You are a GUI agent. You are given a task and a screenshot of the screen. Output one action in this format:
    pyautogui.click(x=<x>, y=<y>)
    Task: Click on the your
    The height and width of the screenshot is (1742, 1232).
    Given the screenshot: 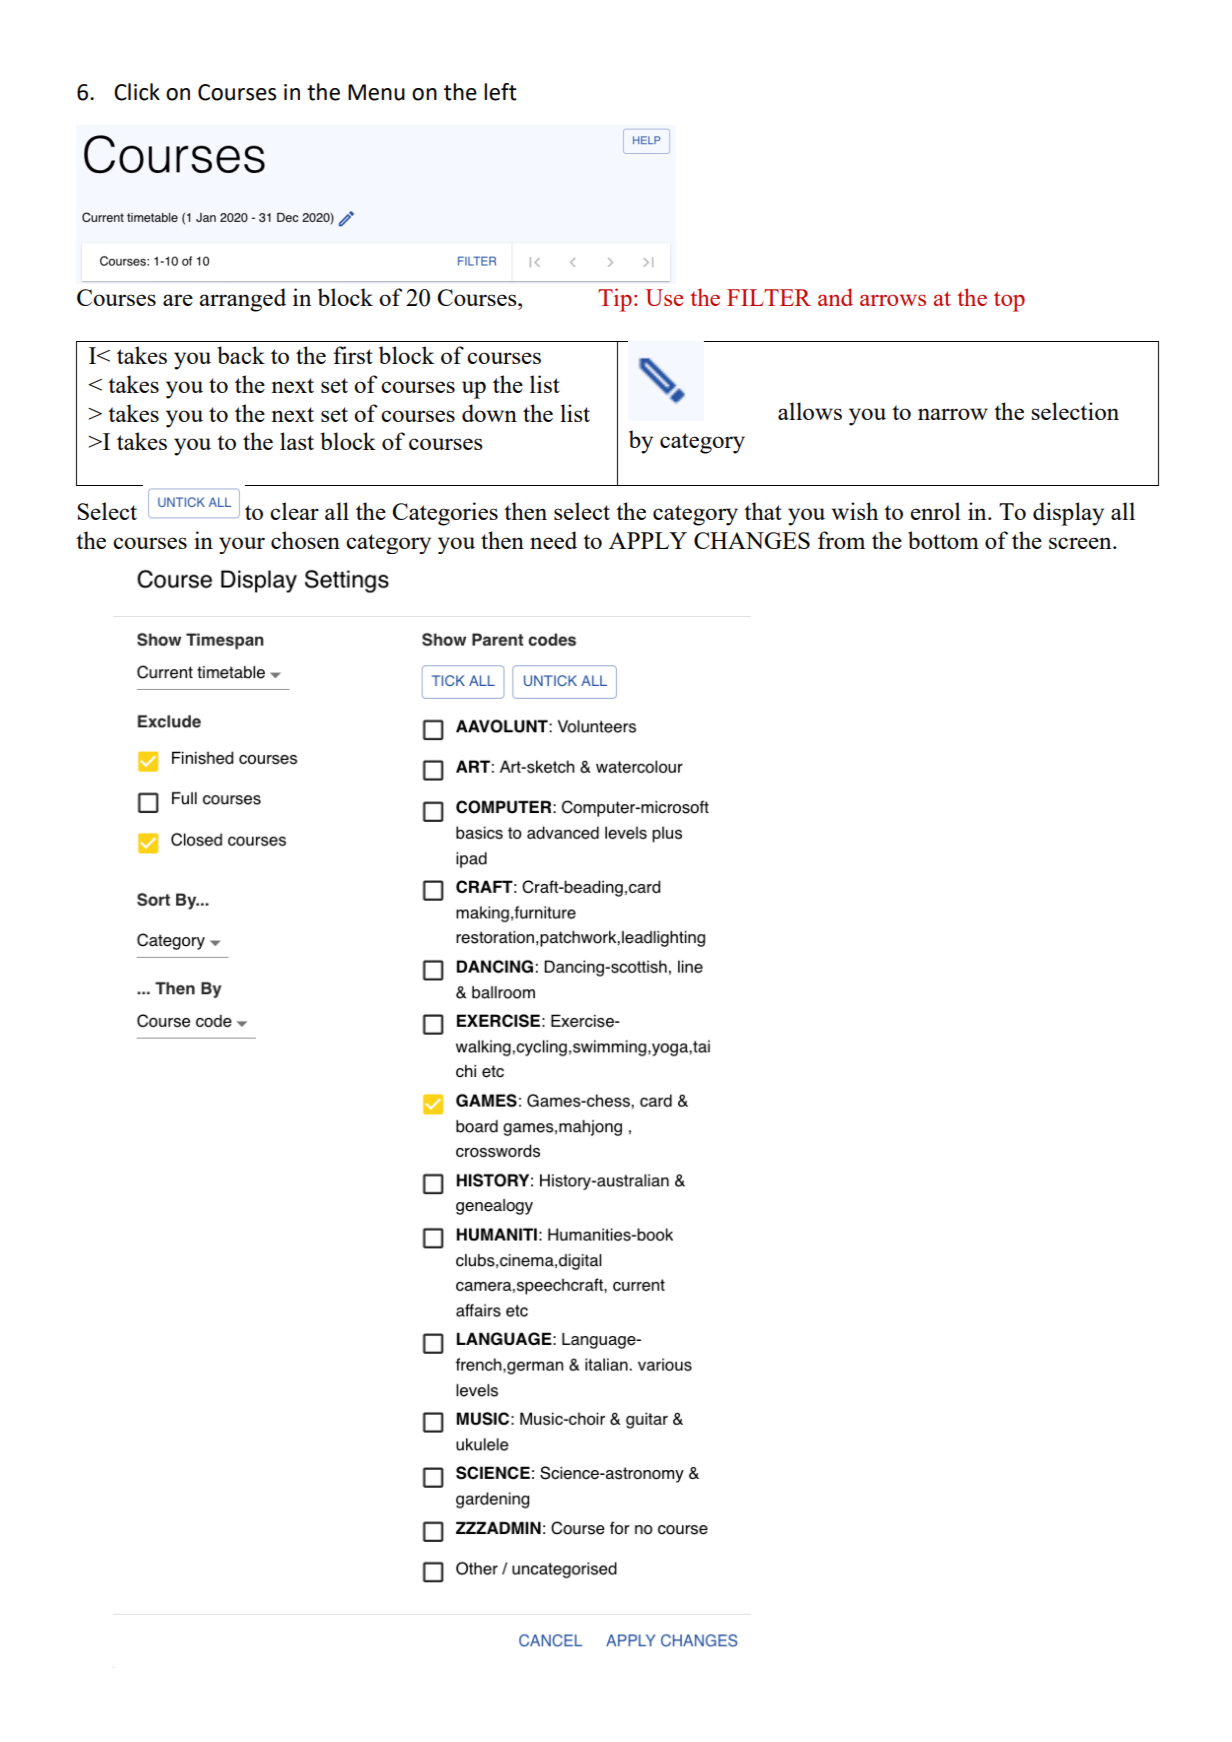 What is the action you would take?
    pyautogui.click(x=242, y=545)
